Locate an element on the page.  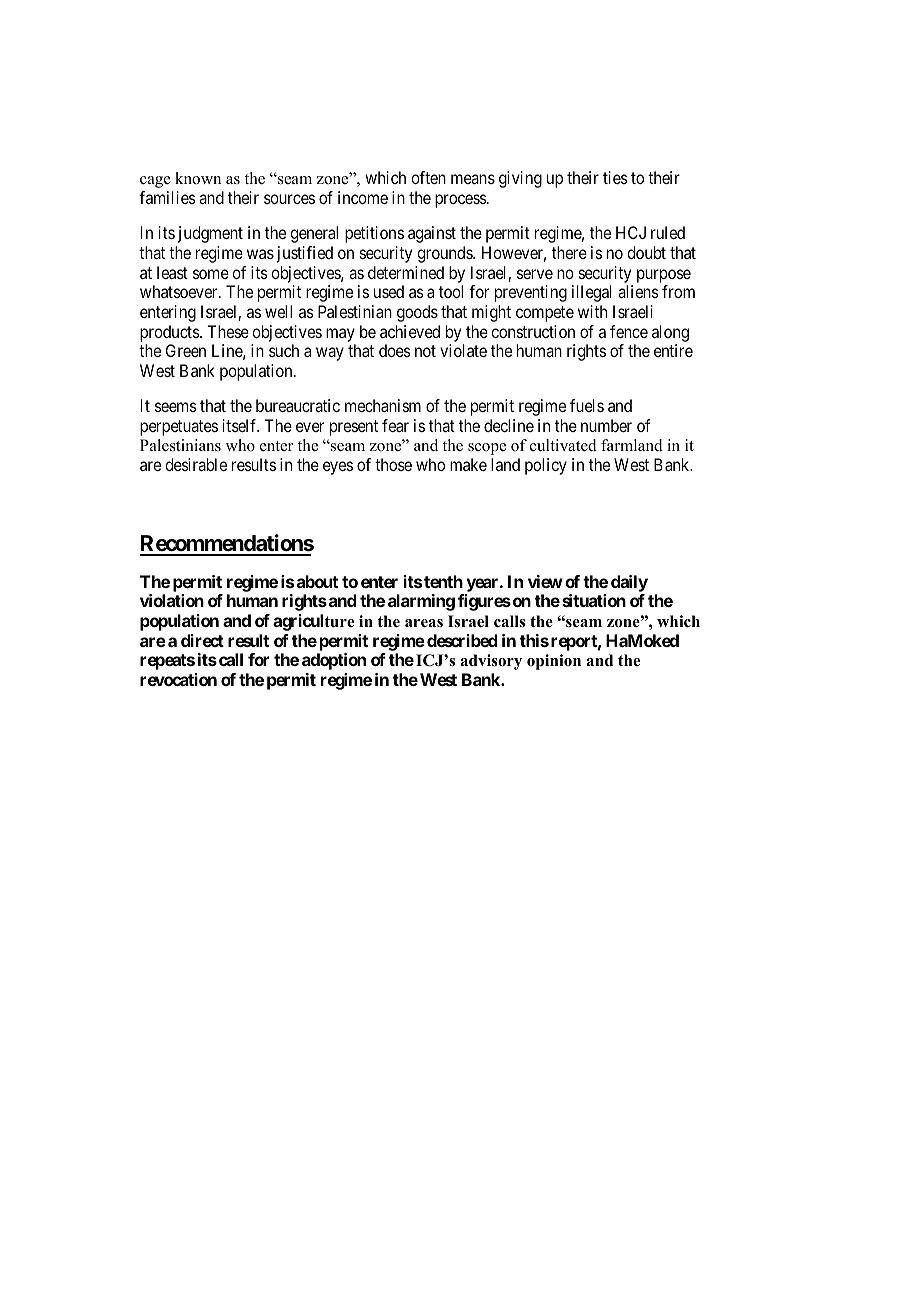
policy is located at coordinates (546, 466).
